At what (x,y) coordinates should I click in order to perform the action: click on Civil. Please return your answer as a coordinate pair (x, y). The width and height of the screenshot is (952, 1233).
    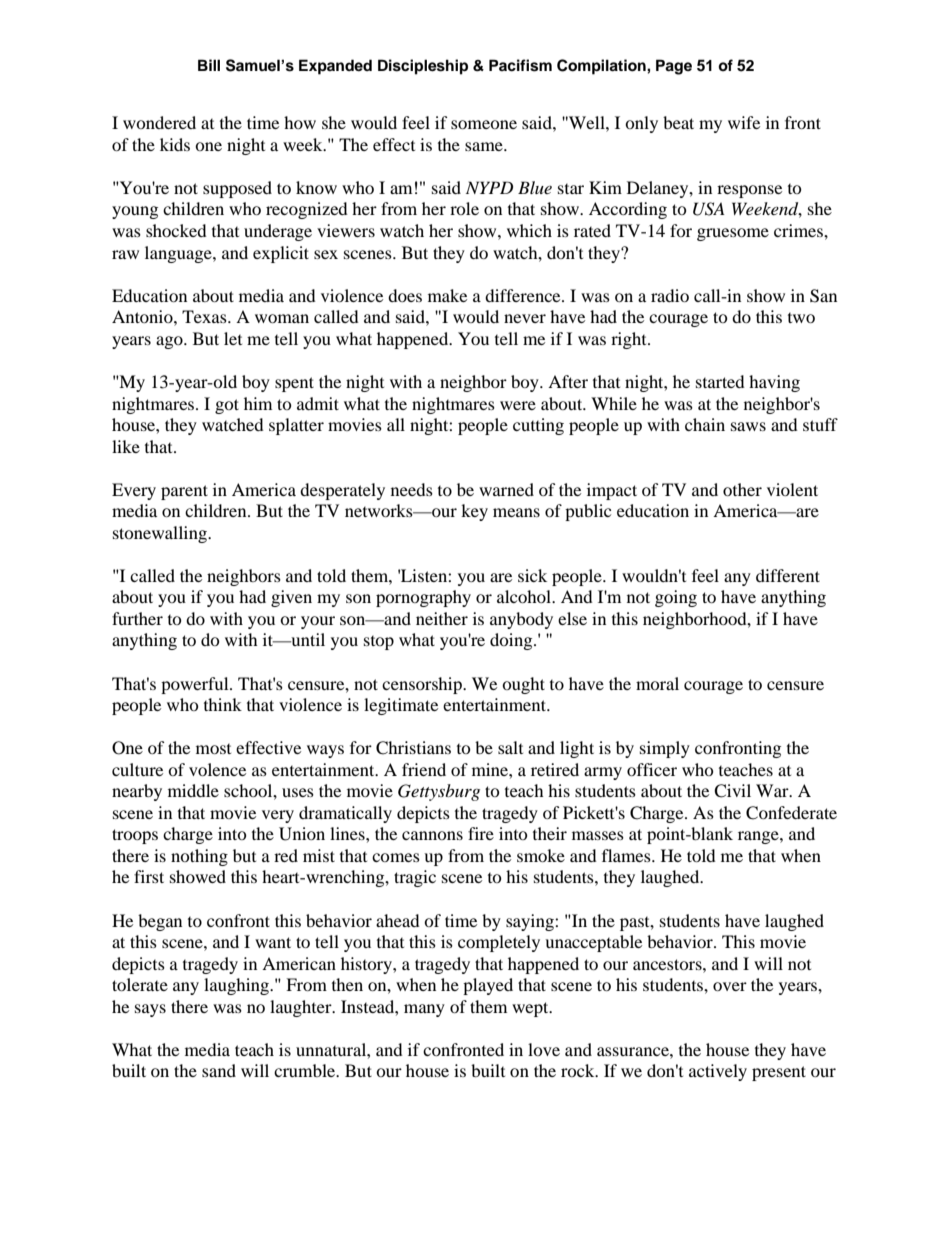
    Looking at the image, I should click on (732, 791).
